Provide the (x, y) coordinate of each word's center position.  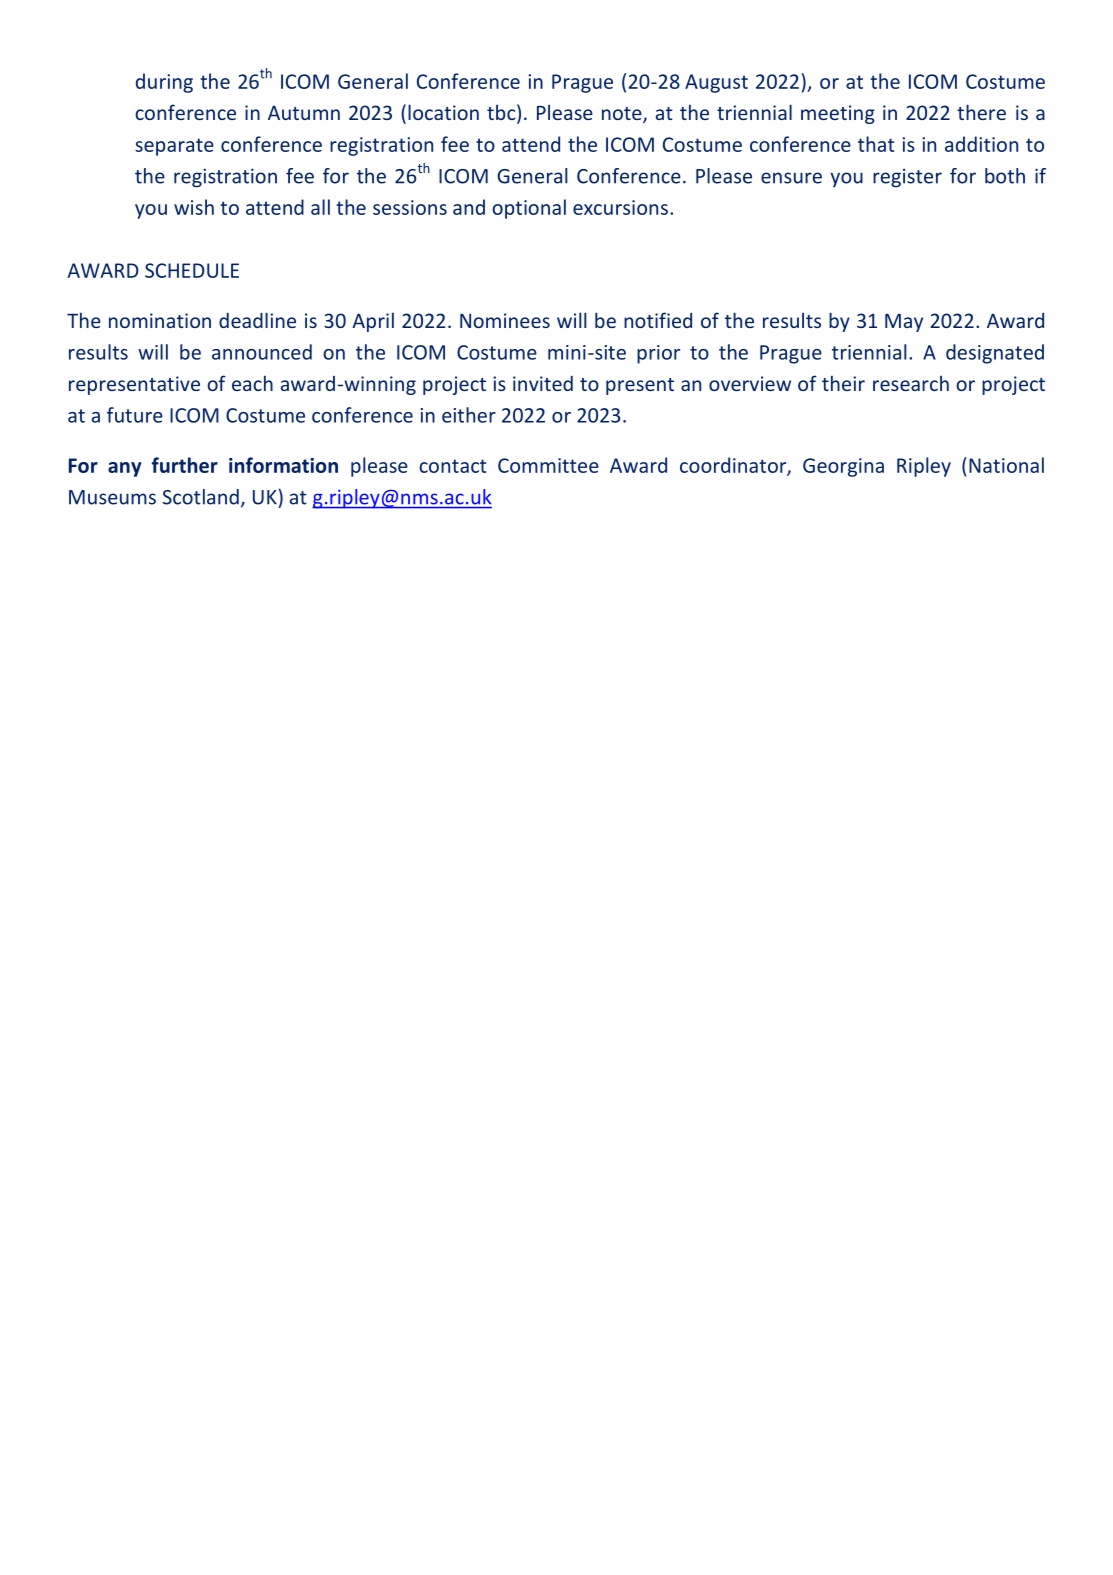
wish (194, 207)
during (164, 83)
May (904, 323)
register (907, 178)
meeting (838, 114)
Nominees (505, 320)
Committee (548, 465)
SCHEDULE (192, 270)
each (252, 383)
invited (543, 383)
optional (529, 209)
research (911, 383)
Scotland (201, 497)
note (623, 115)
